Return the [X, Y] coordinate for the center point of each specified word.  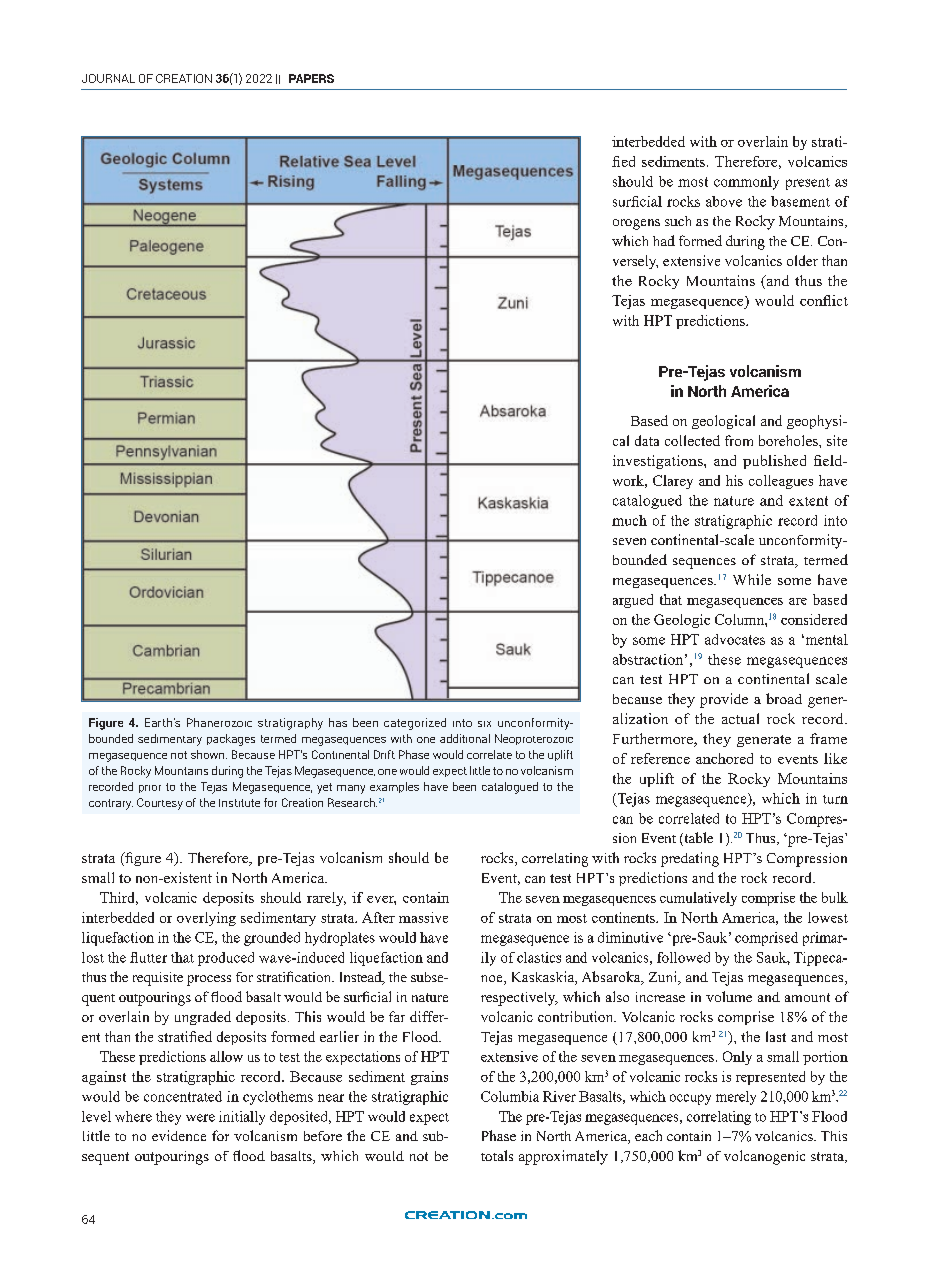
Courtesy [160, 804]
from [739, 440]
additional [465, 738]
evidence [179, 1135]
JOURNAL [108, 78]
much [629, 520]
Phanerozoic [219, 722]
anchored [724, 758]
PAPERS [311, 78]
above [724, 201]
